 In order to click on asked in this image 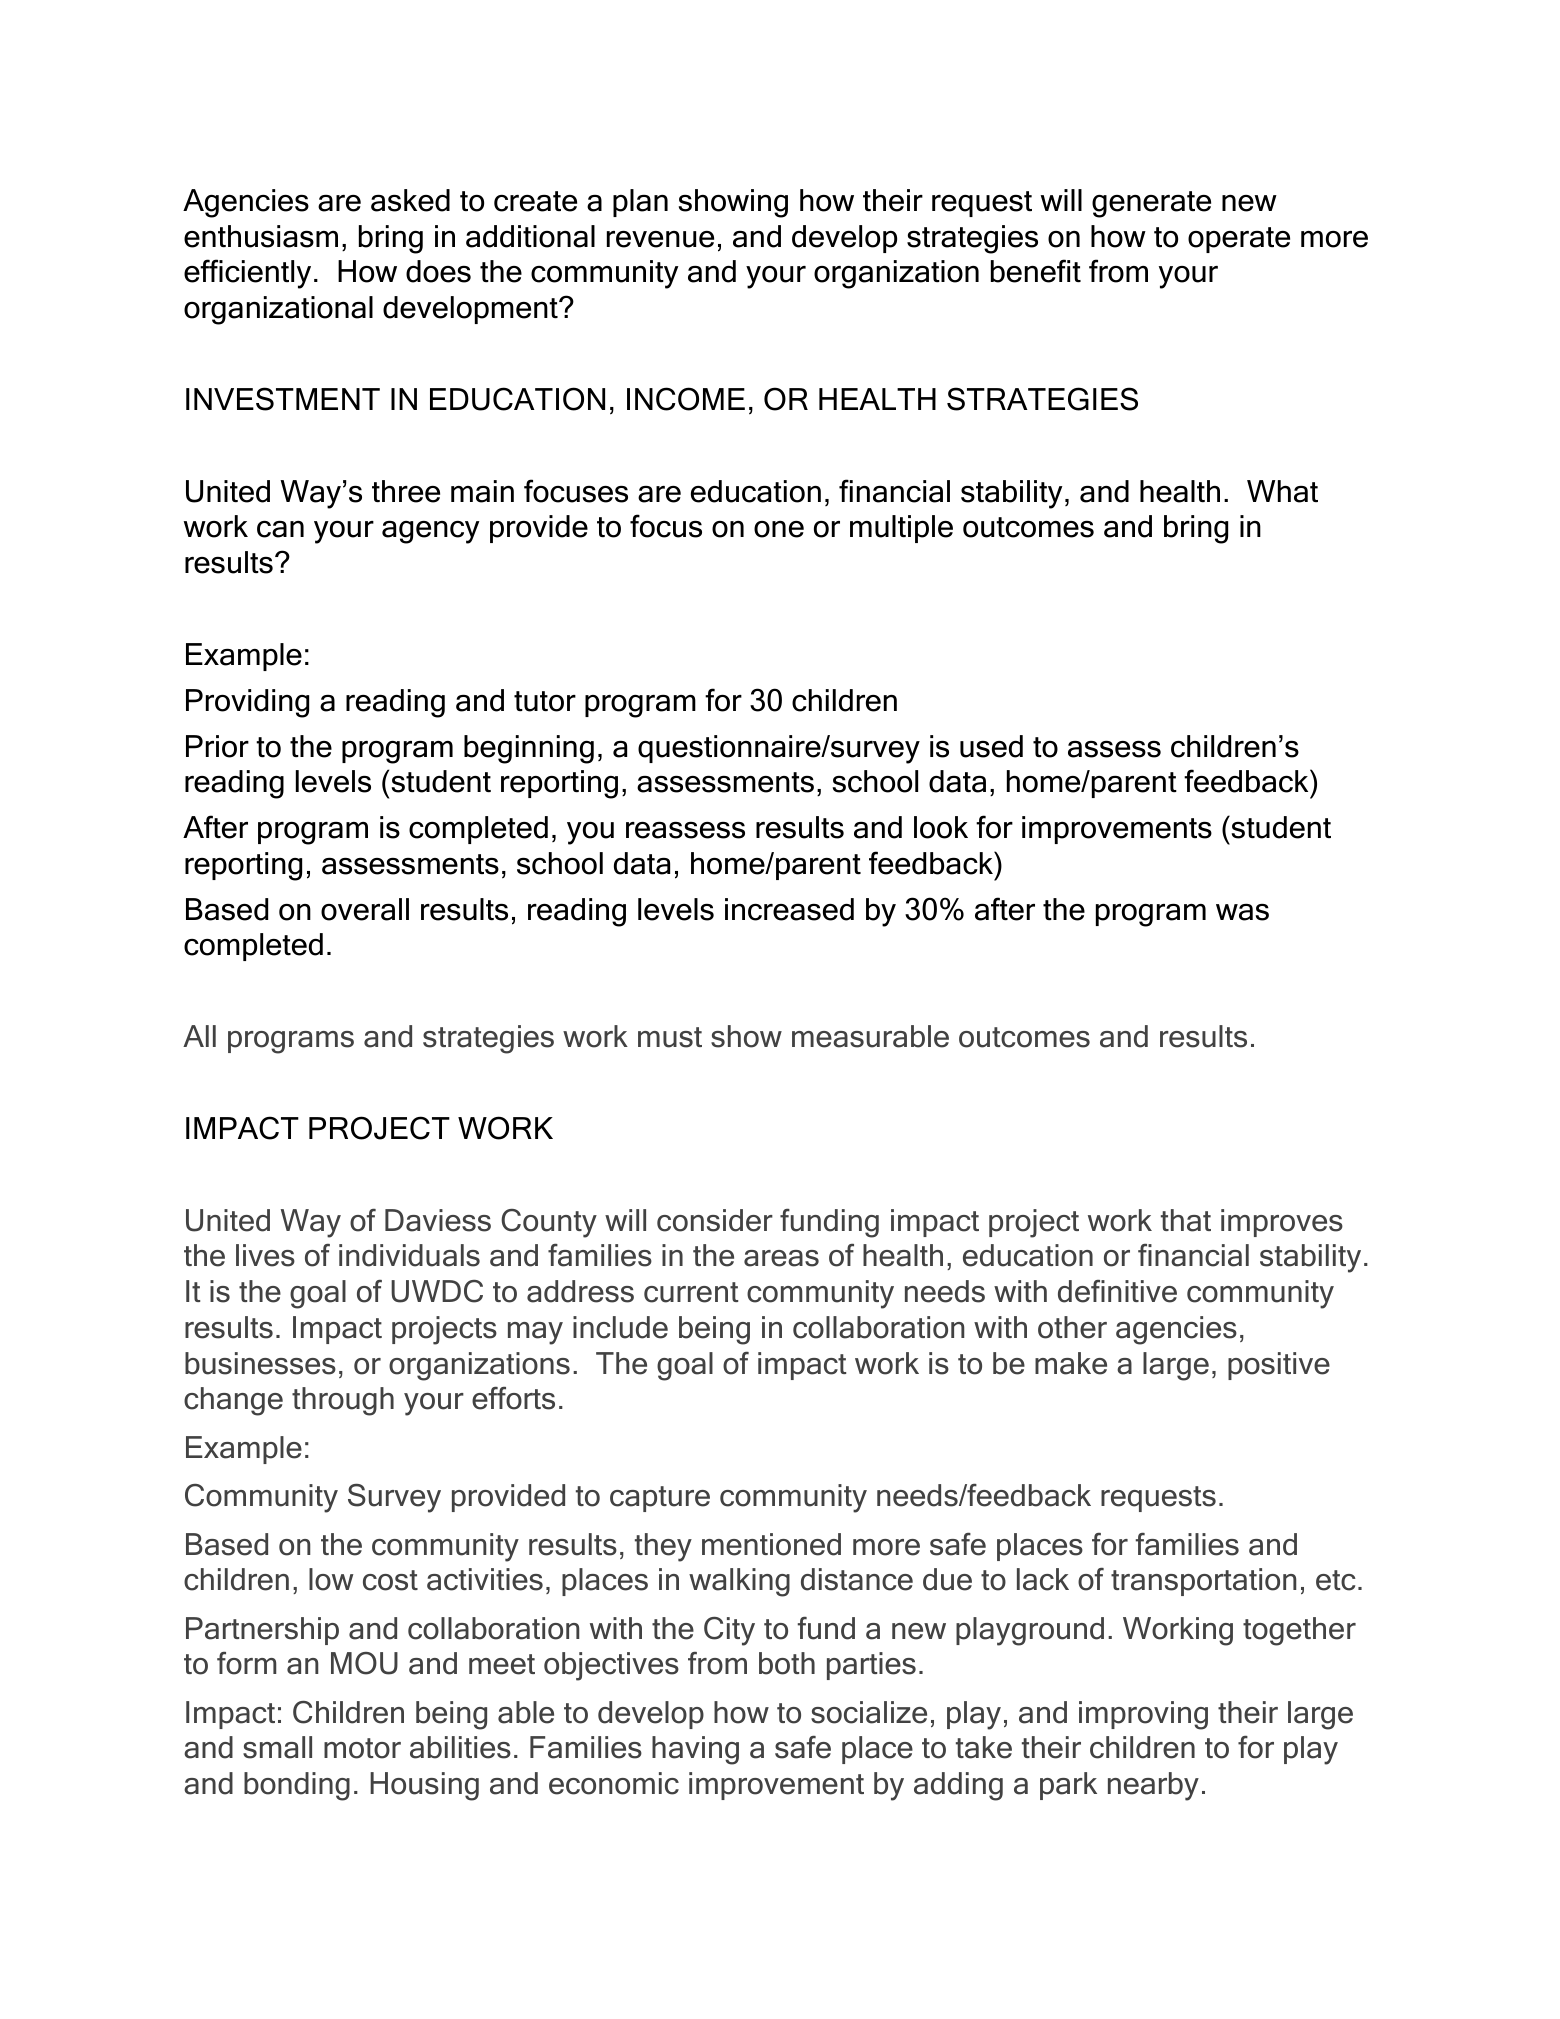, I will do `click(410, 200)`.
